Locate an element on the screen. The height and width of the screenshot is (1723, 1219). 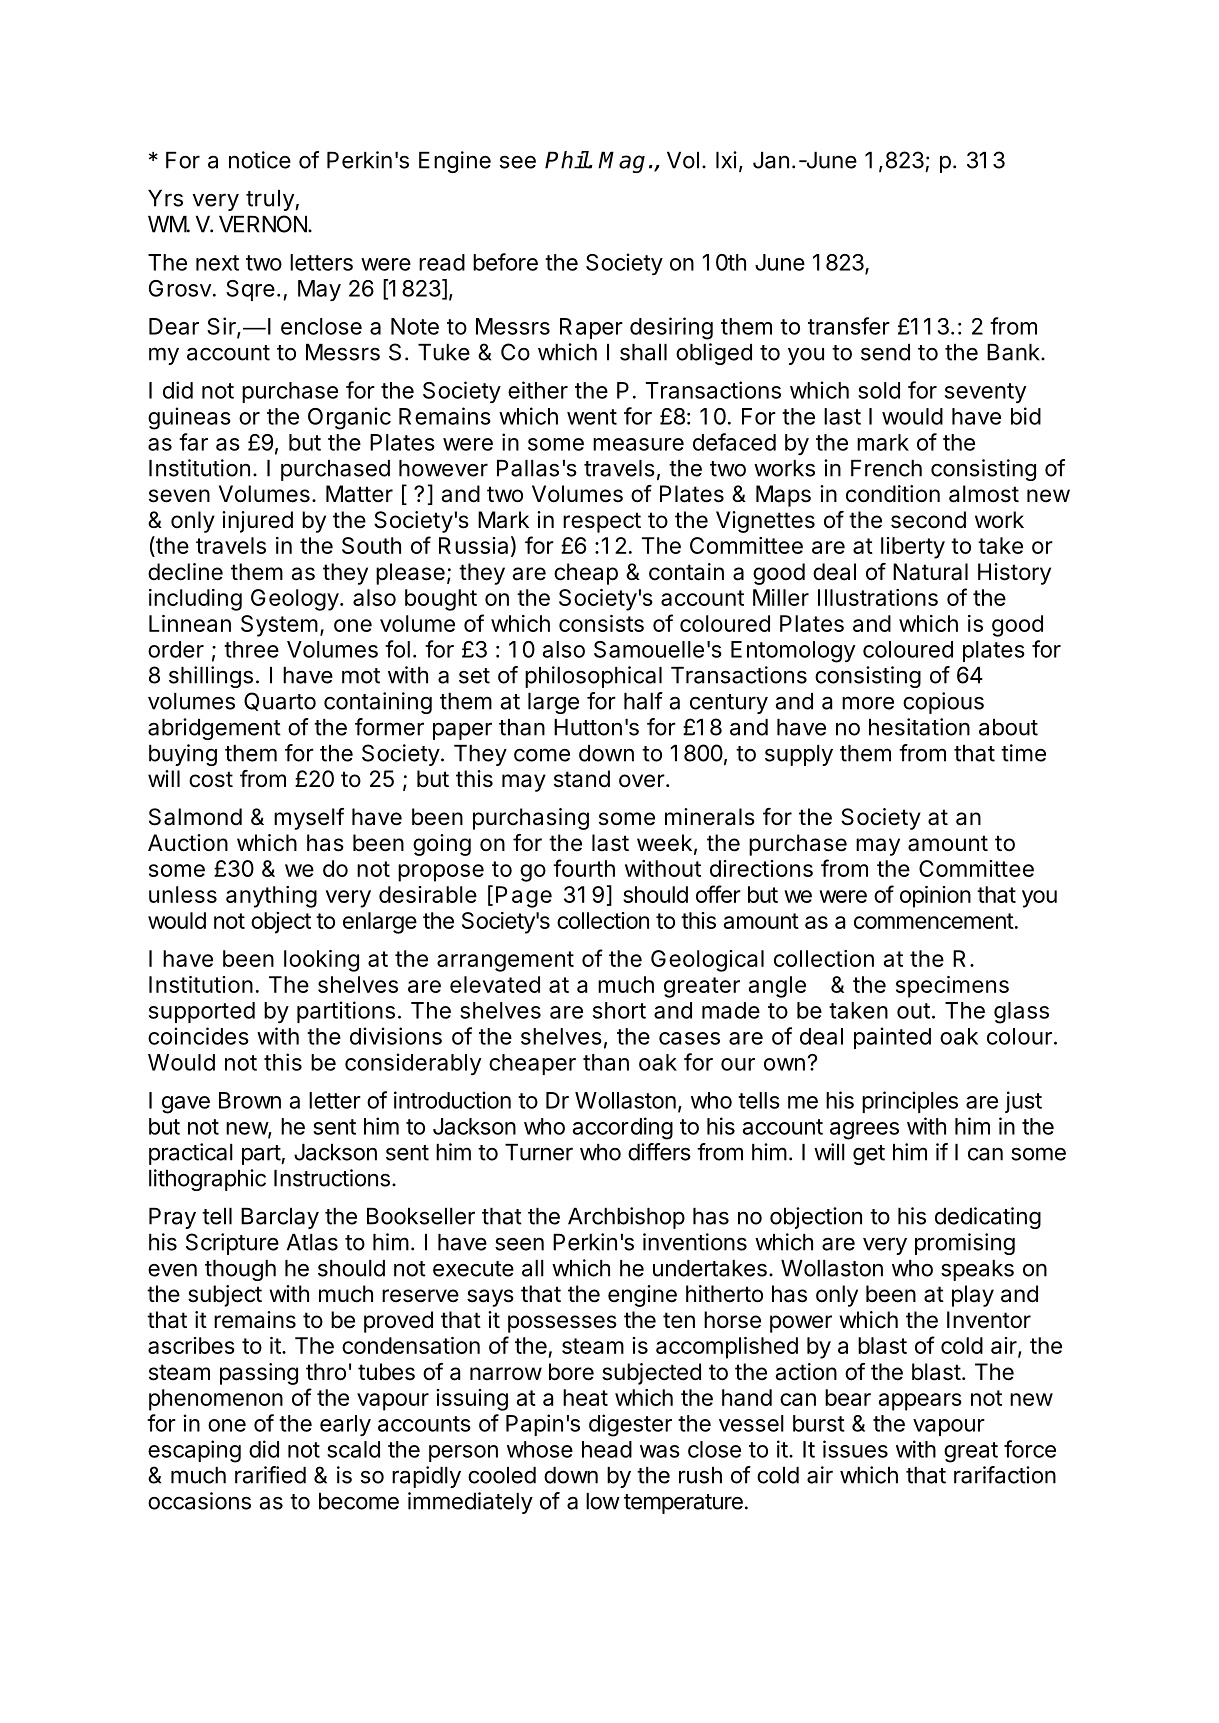
fourth is located at coordinates (584, 868).
